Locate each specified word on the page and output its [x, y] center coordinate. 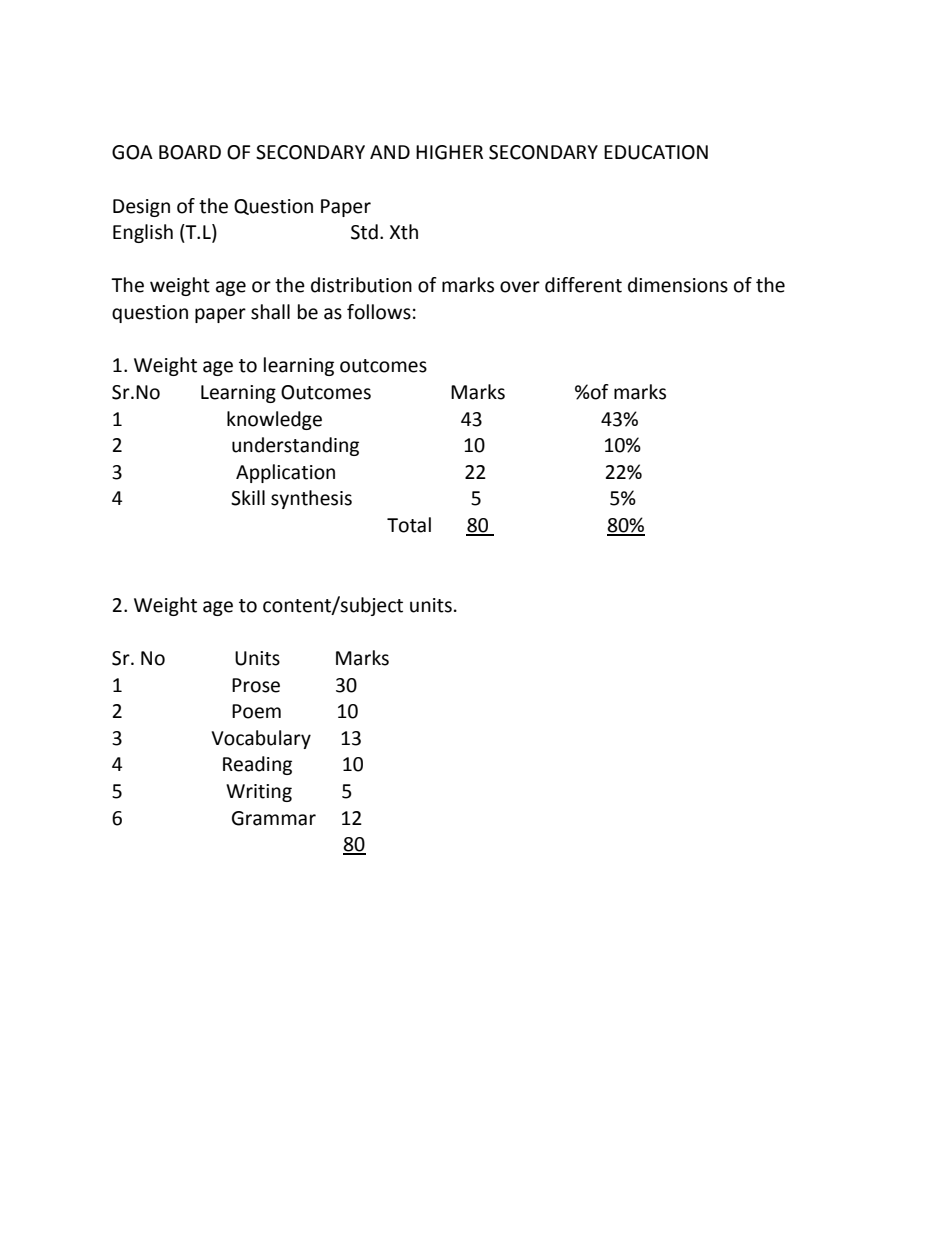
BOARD [190, 152]
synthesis [311, 499]
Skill [248, 498]
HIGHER [449, 152]
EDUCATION [656, 152]
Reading [257, 765]
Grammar [274, 818]
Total [409, 525]
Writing [259, 793]
